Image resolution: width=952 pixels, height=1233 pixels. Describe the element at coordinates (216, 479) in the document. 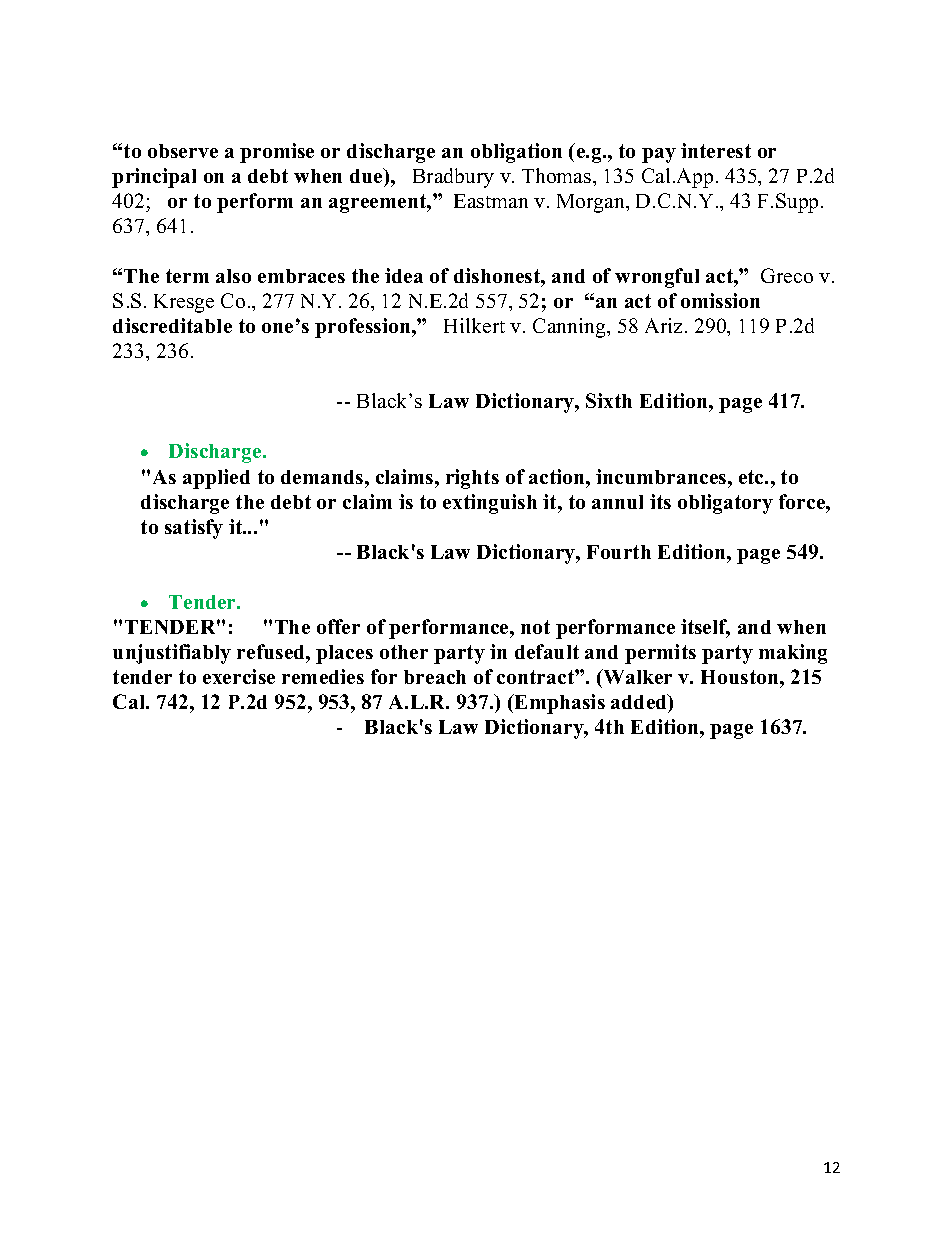

I see `applied` at that location.
